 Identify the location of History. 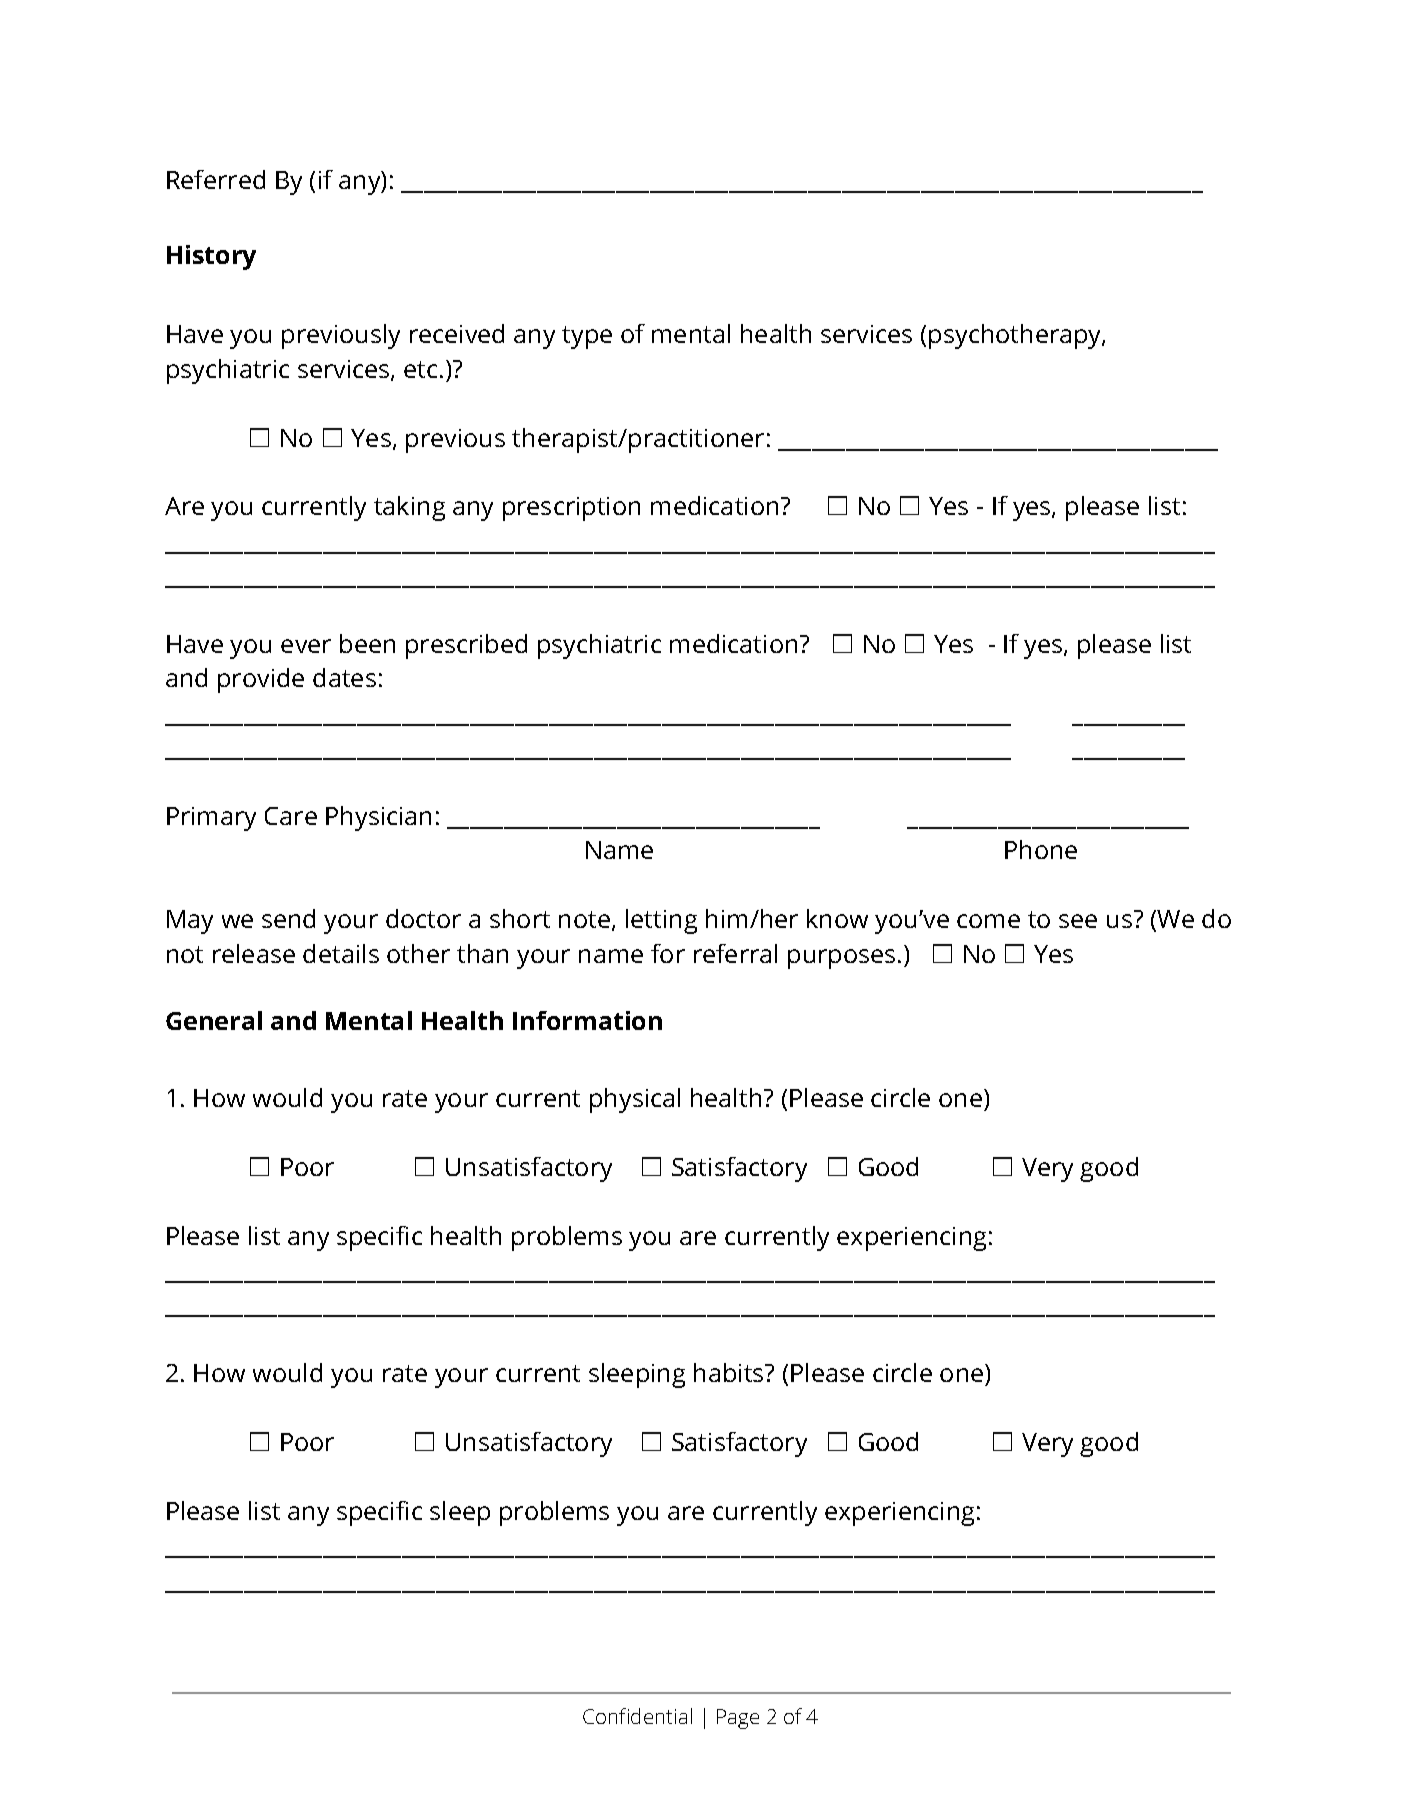
(211, 257).
